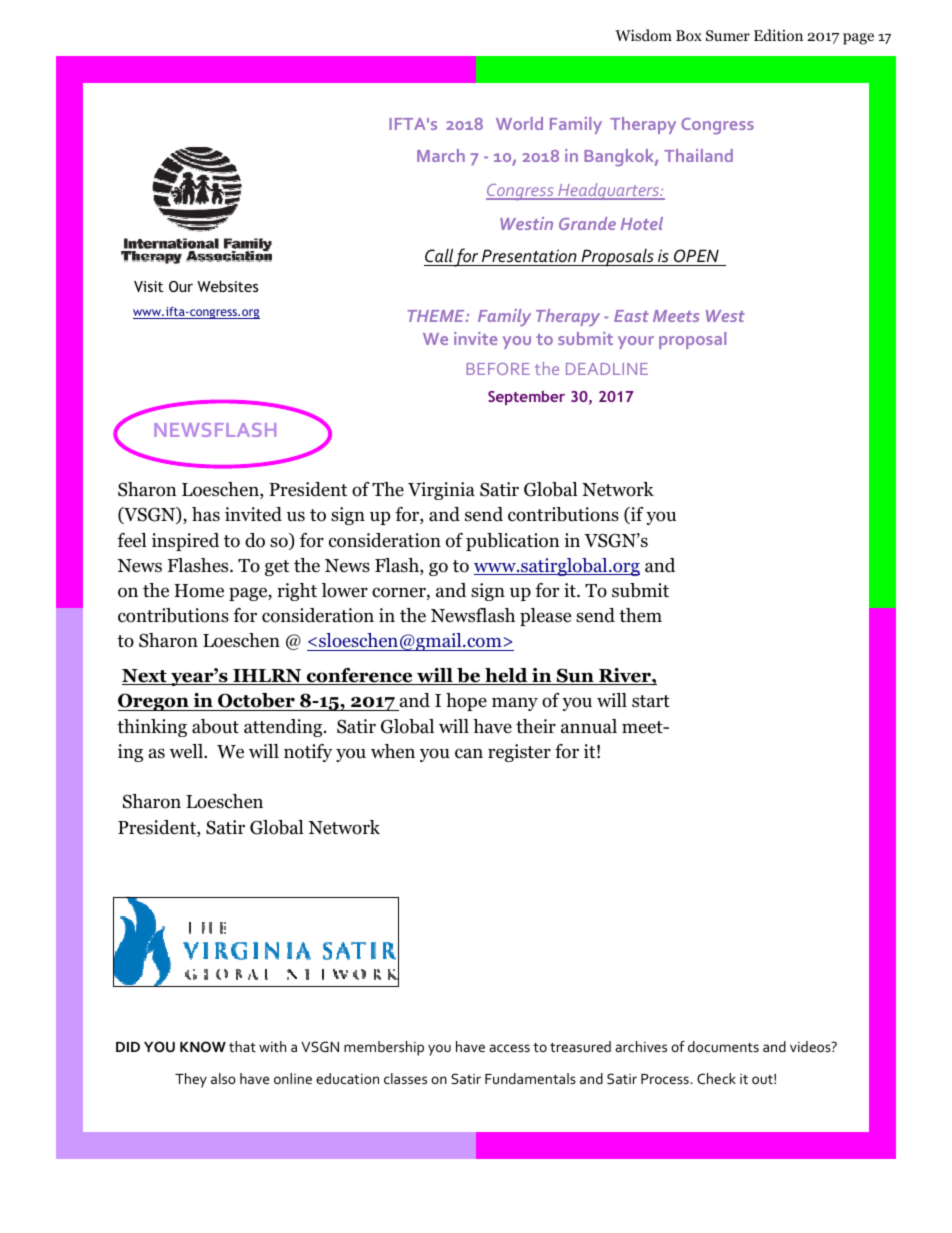 Image resolution: width=952 pixels, height=1233 pixels. I want to click on BEFORE, so click(498, 369).
